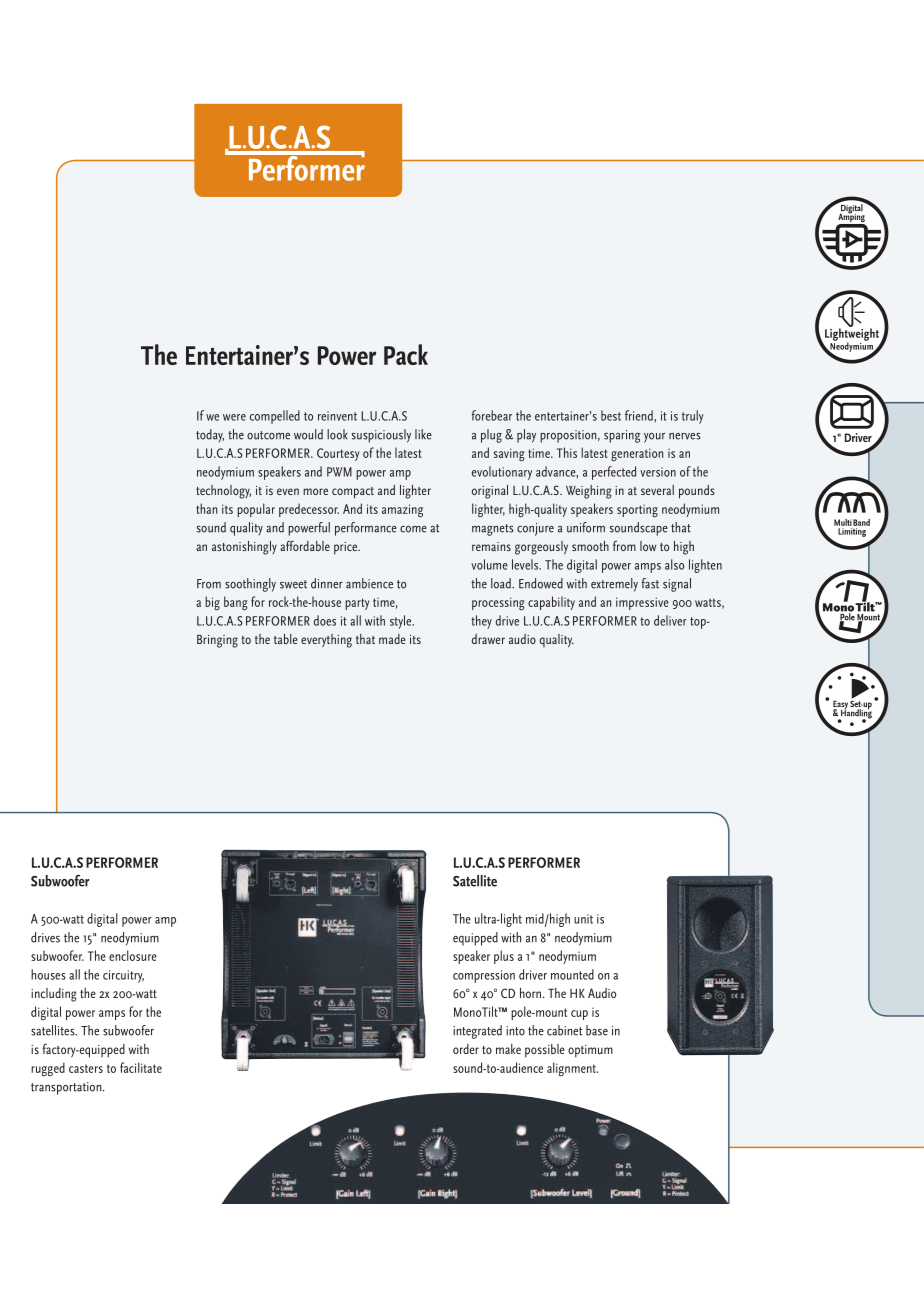 The height and width of the screenshot is (1308, 924). I want to click on deliver, so click(670, 620).
